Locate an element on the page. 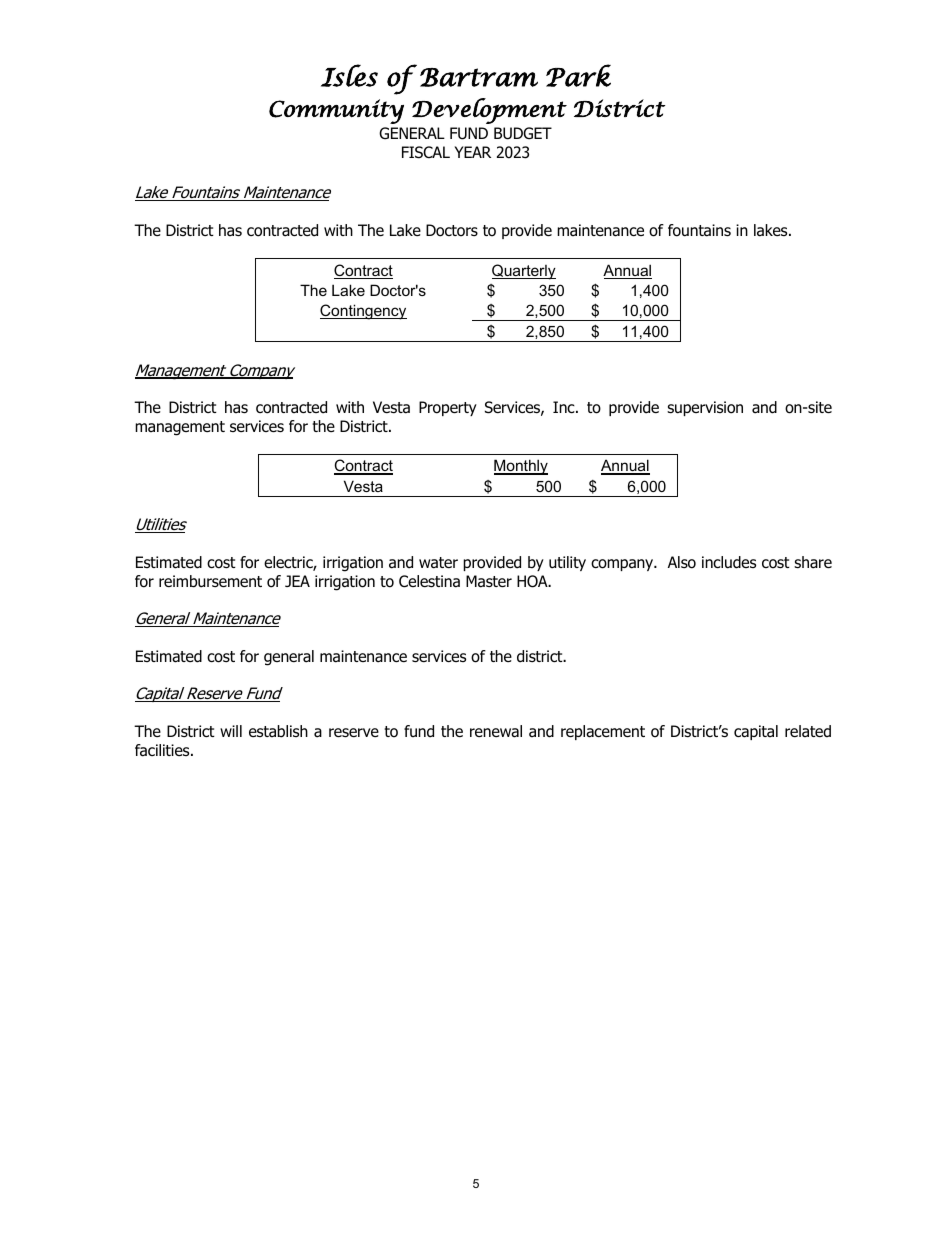 This image has width=952, height=1233. Contingency is located at coordinates (363, 312).
